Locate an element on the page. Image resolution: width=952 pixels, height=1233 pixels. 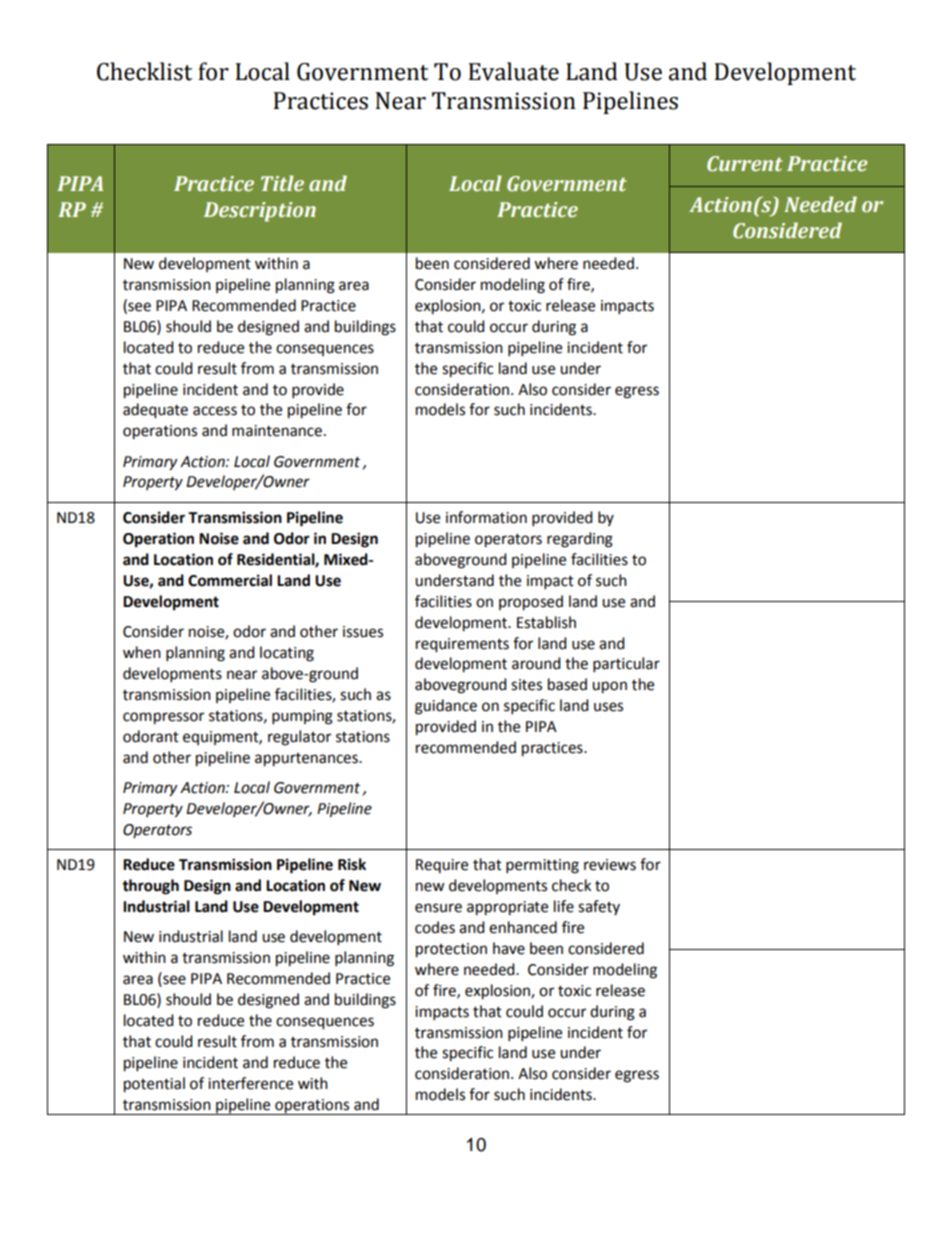
information is located at coordinates (486, 517).
